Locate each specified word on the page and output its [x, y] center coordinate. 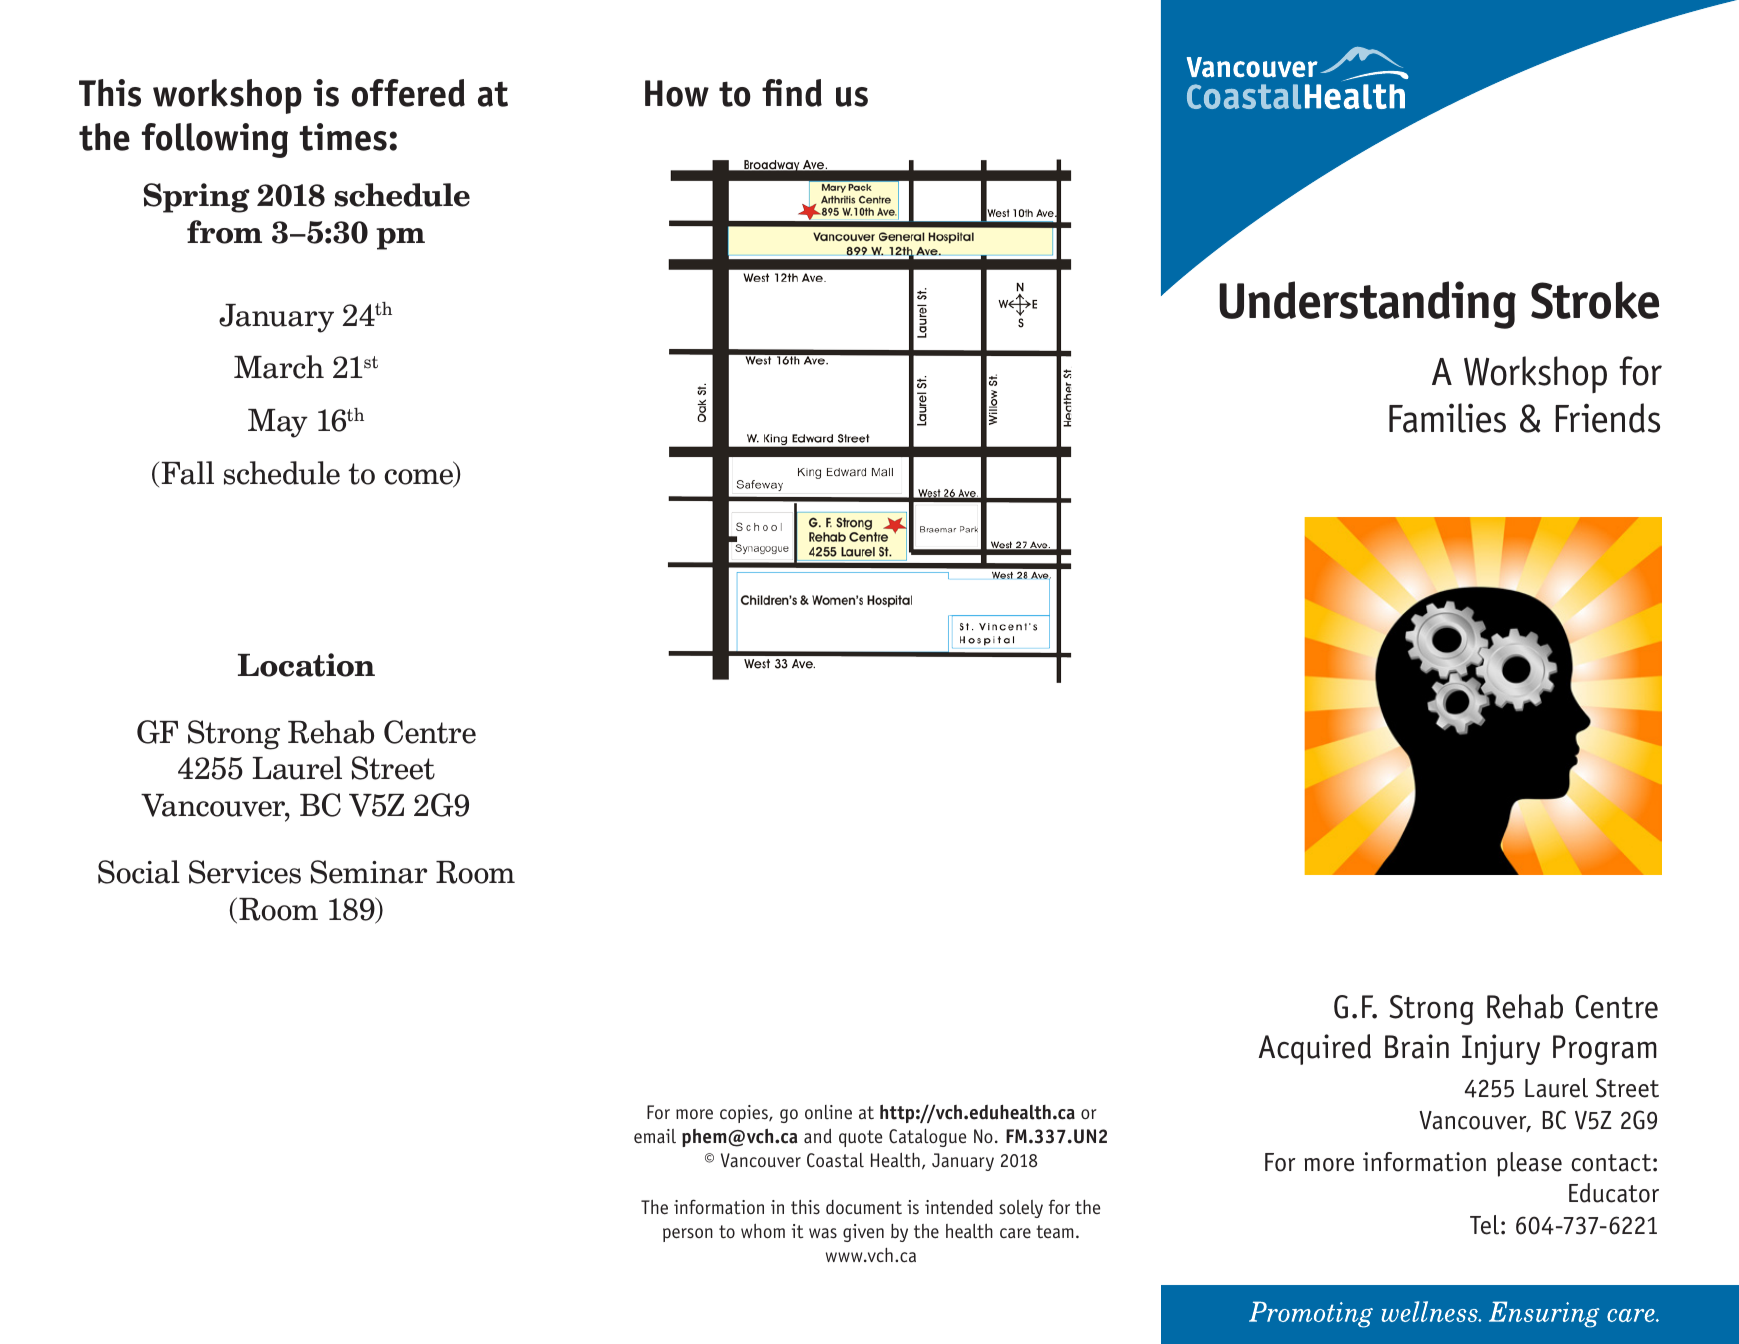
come [419, 478]
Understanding [1367, 305]
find [792, 93]
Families [1447, 418]
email [655, 1136]
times [343, 137]
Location [306, 665]
